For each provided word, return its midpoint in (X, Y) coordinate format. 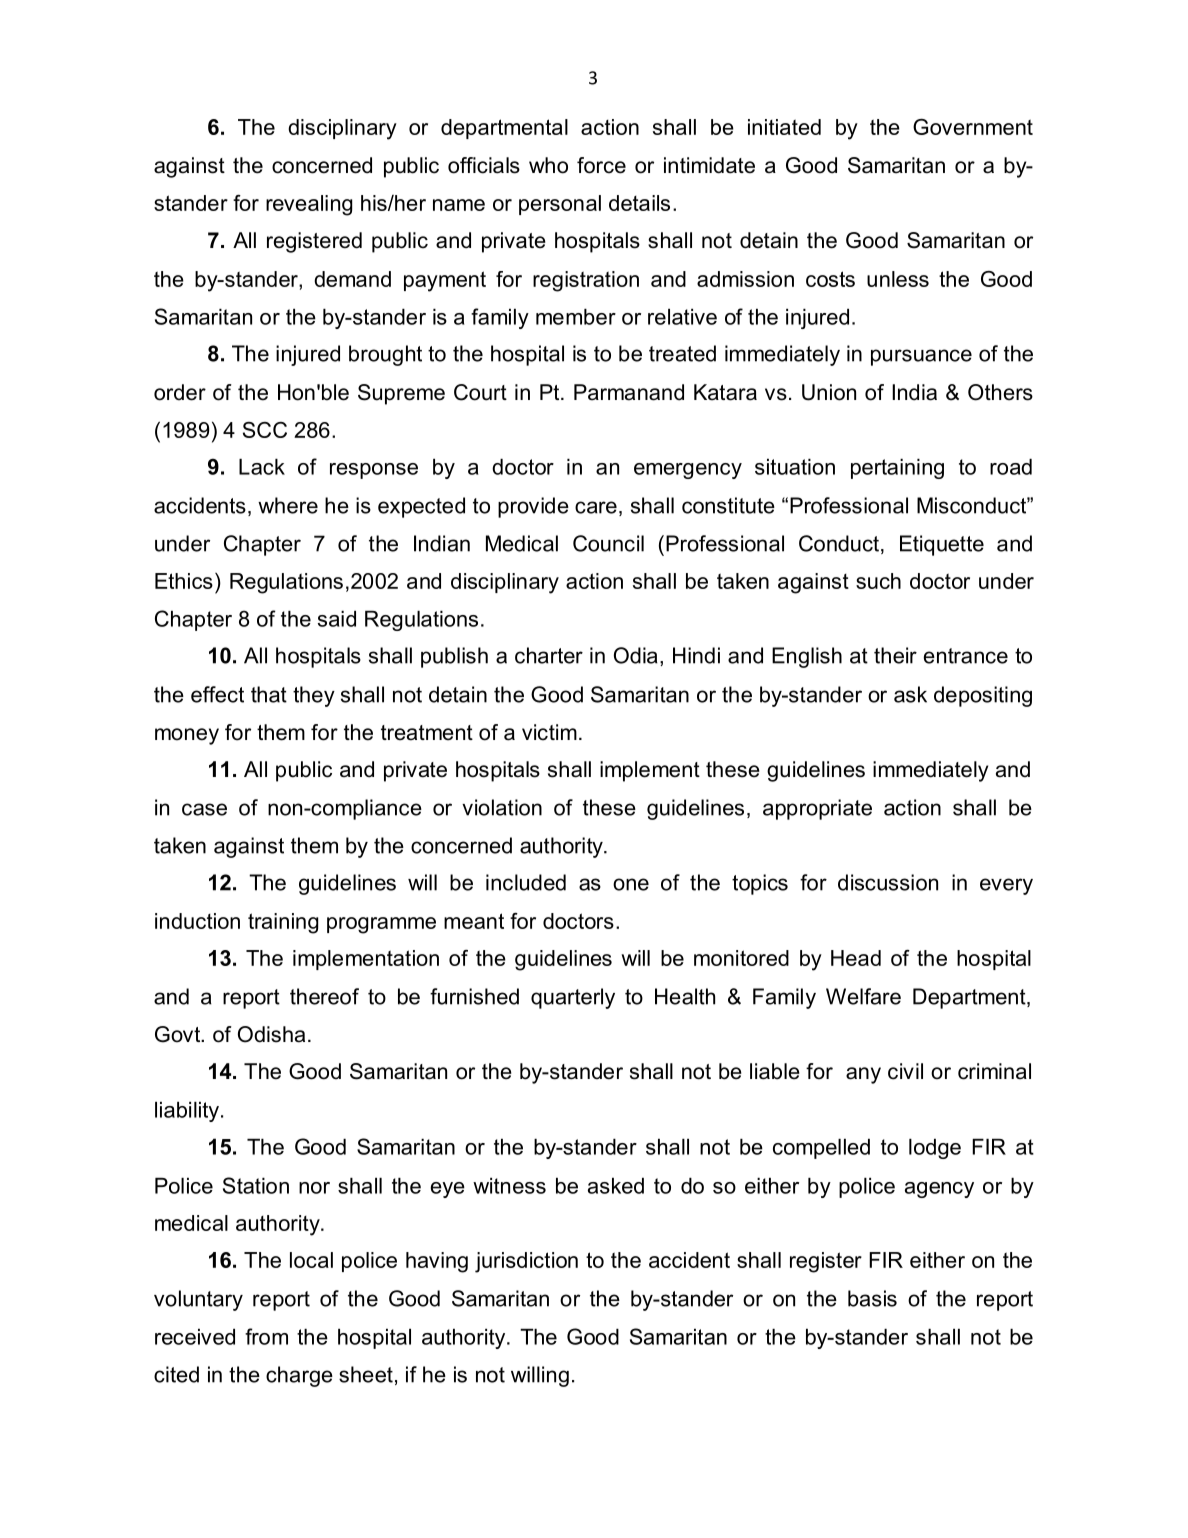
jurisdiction (526, 1262)
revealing (309, 205)
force (601, 165)
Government (973, 127)
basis (872, 1298)
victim (549, 732)
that (269, 694)
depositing (983, 696)
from (266, 1336)
